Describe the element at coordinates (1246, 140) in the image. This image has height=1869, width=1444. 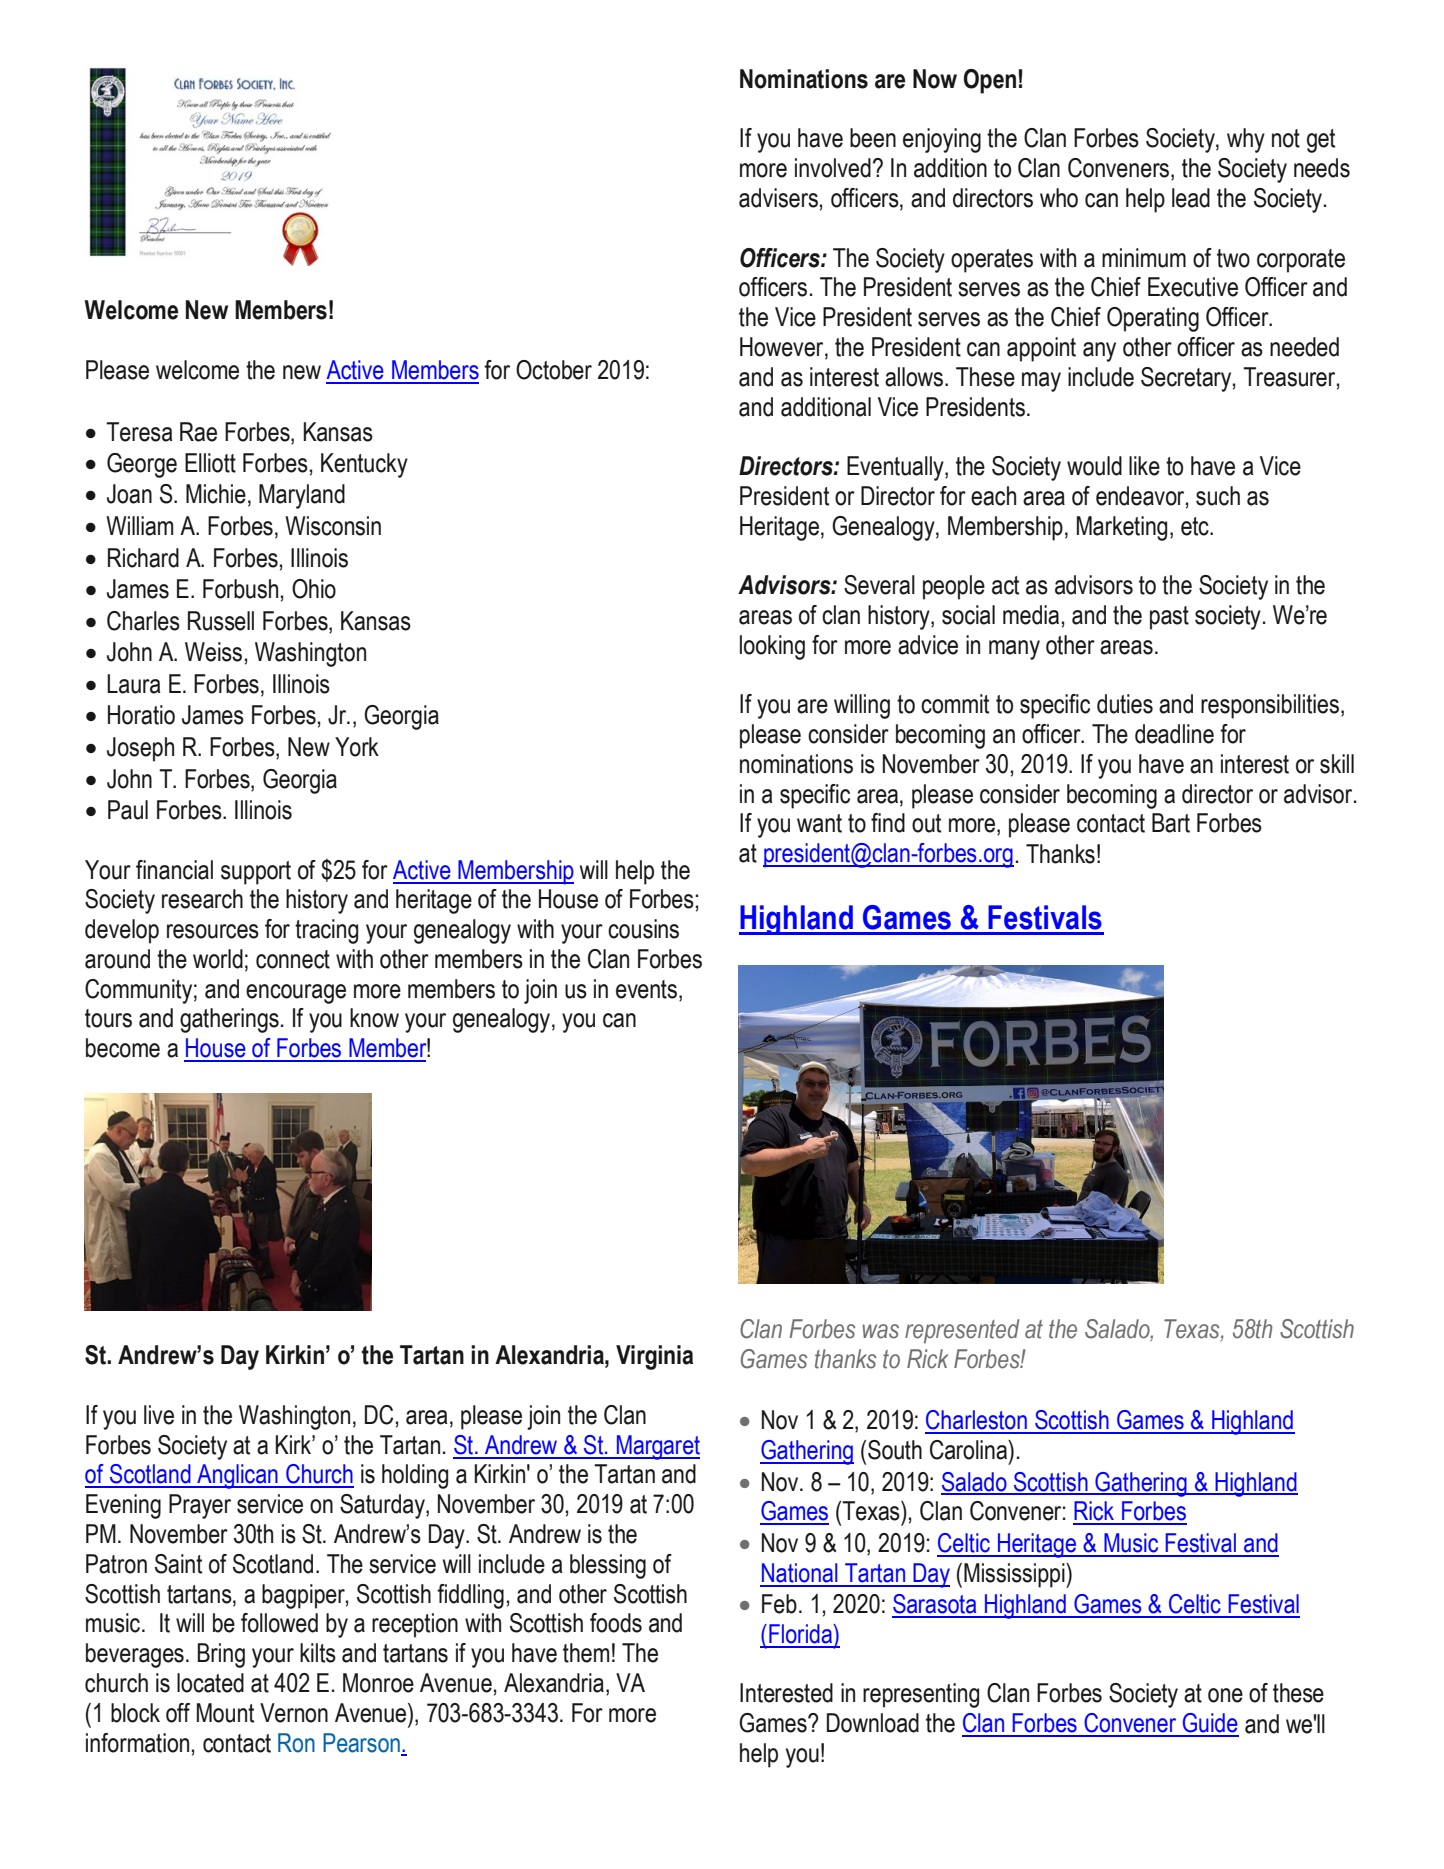
I see `why` at that location.
